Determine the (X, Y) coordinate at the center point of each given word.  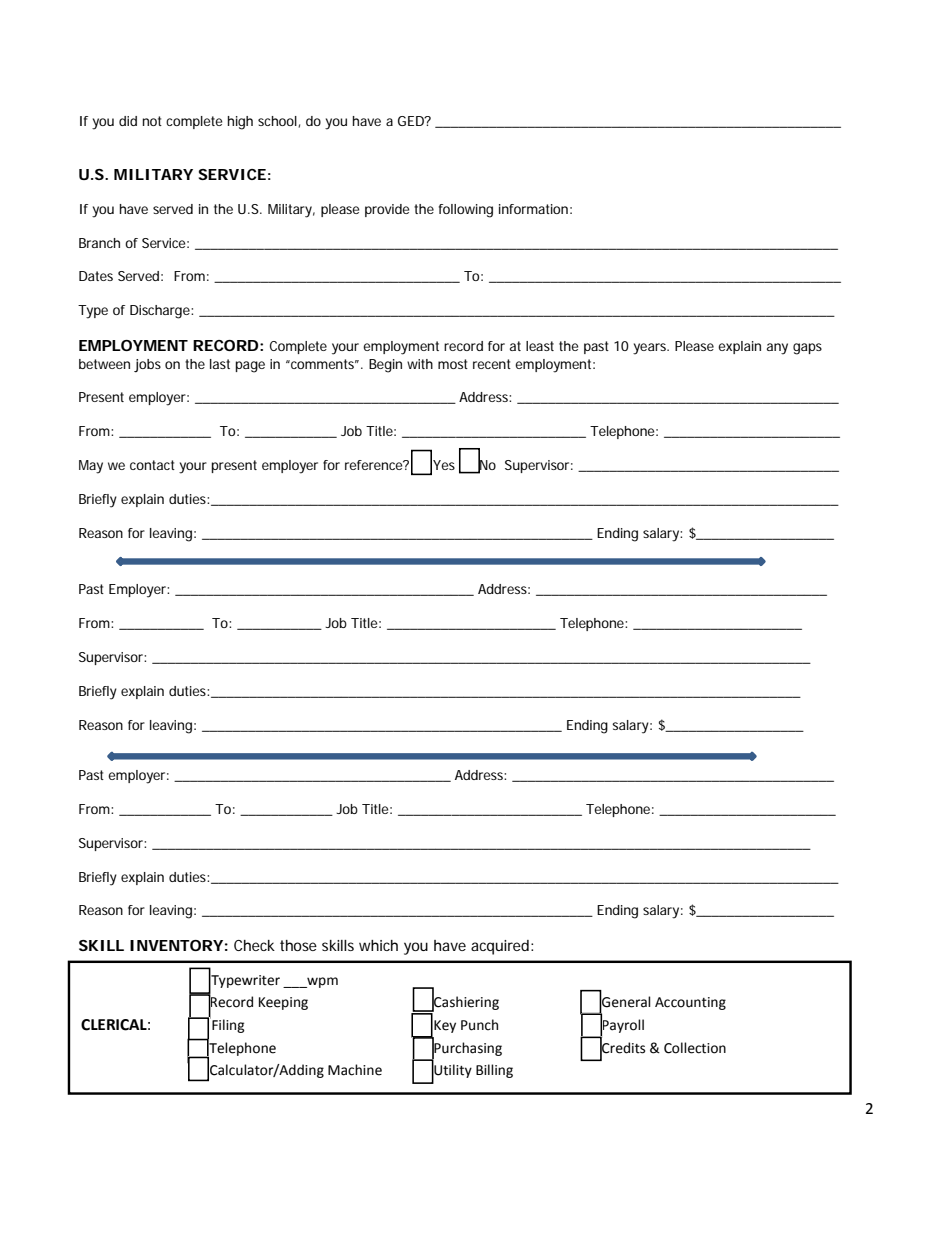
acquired (501, 947)
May (91, 467)
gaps (807, 349)
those (298, 945)
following (466, 211)
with (420, 364)
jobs (147, 366)
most (453, 364)
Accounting (690, 1003)
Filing (227, 1025)
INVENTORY (176, 945)
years (651, 349)
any (777, 349)
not (152, 121)
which (378, 945)
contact (152, 465)
